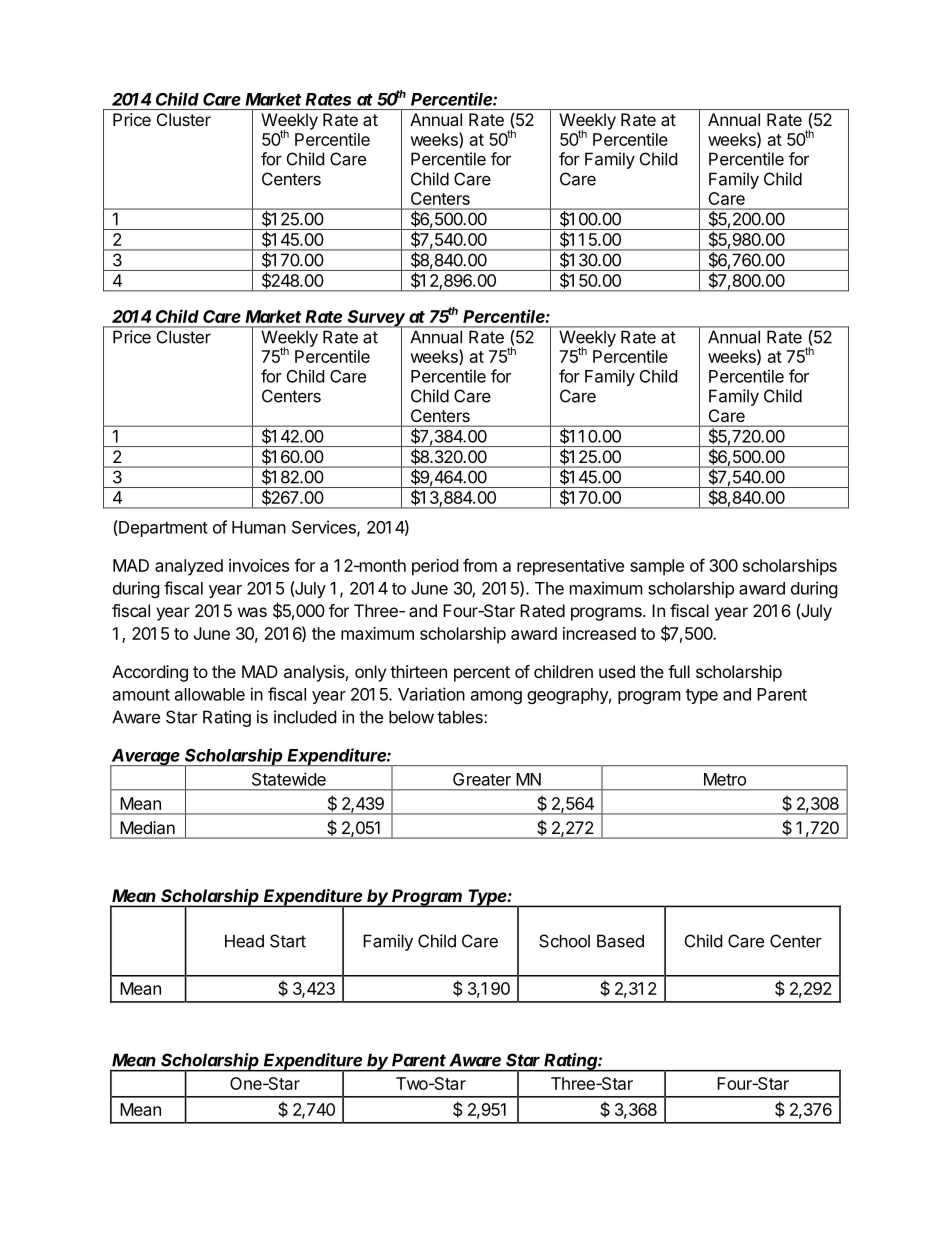  I want to click on Greater, so click(482, 779).
